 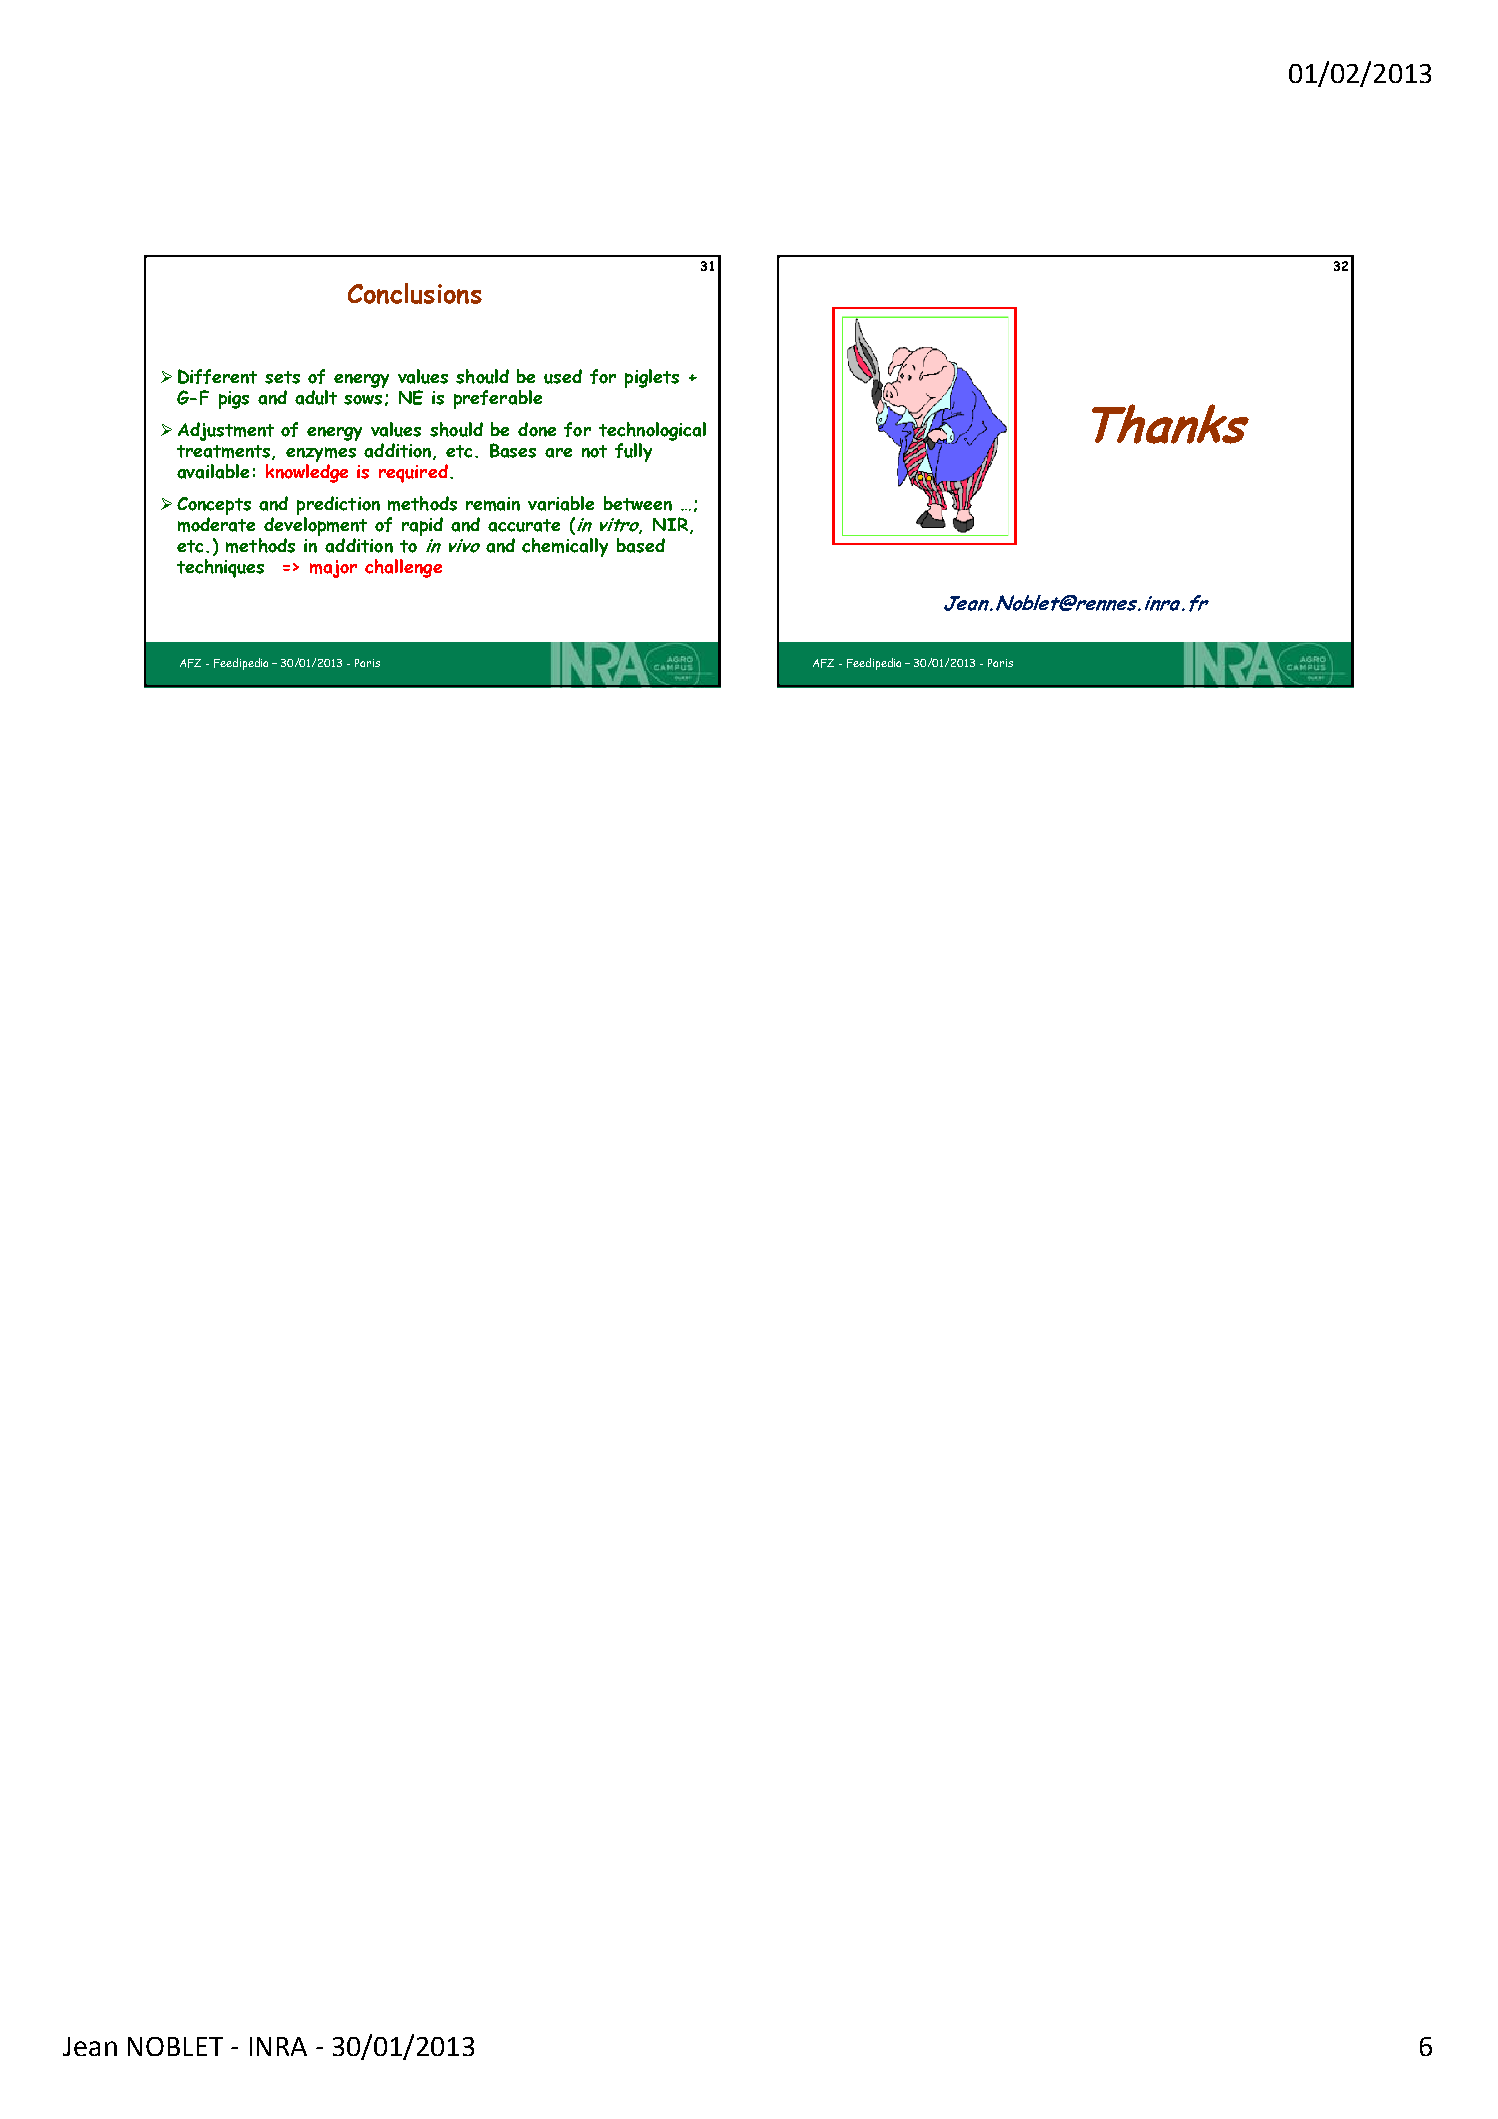 I want to click on based, so click(x=641, y=545).
